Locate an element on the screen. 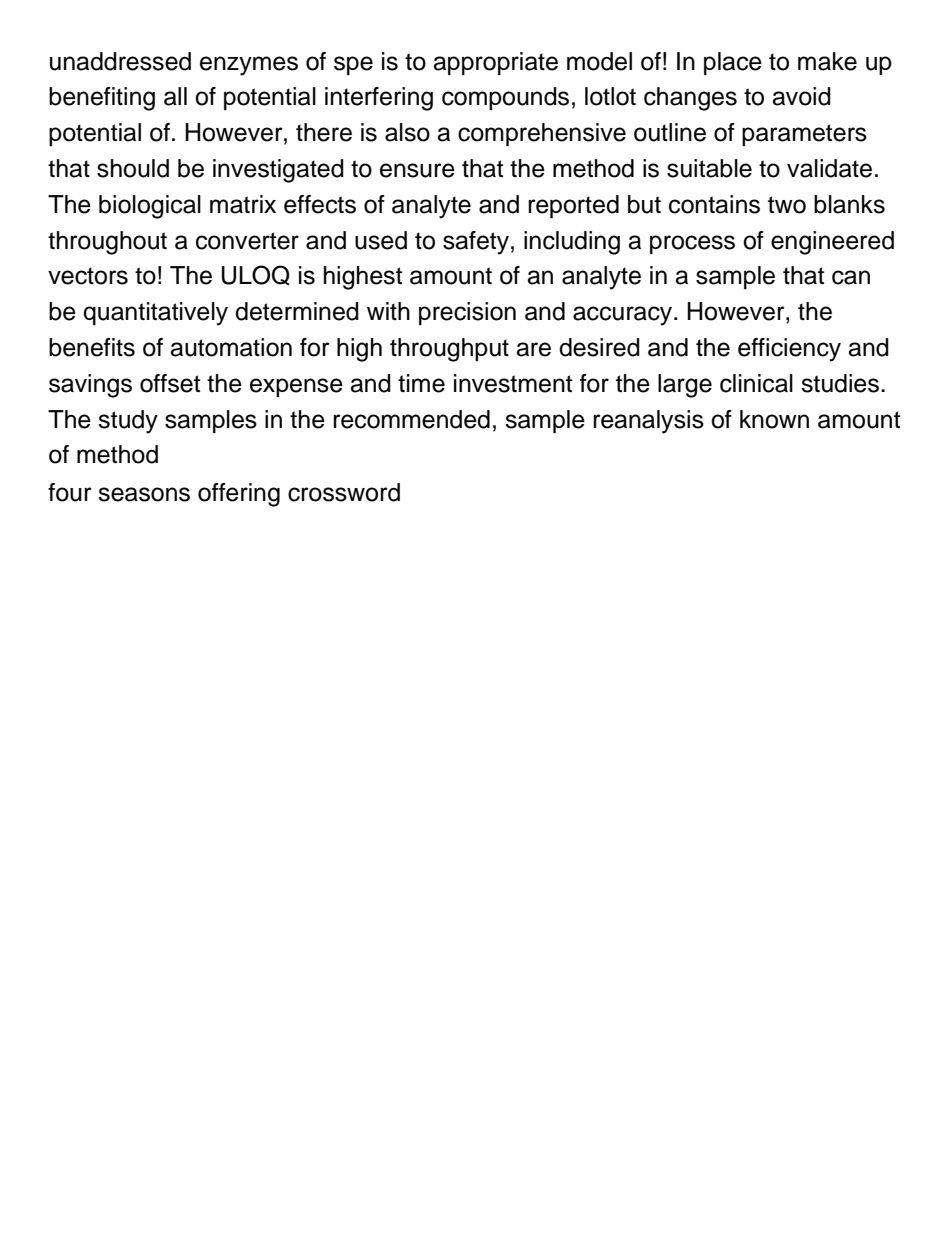 The height and width of the screenshot is (1233, 952). unaddressed is located at coordinates (120, 61).
